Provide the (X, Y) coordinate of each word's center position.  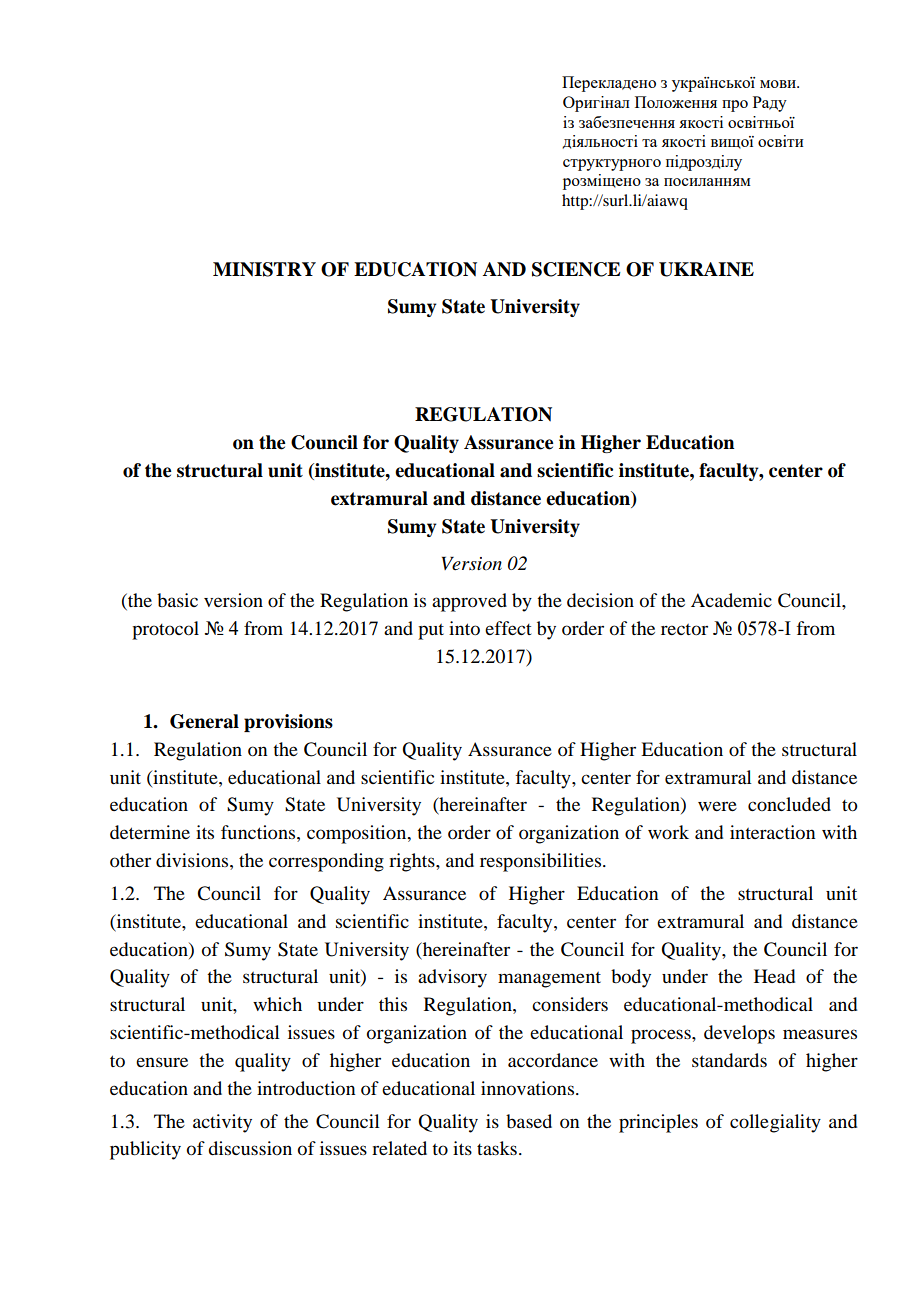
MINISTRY (264, 269)
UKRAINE (706, 269)
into (464, 628)
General (204, 721)
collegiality (775, 1123)
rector (684, 630)
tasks (497, 1148)
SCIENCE (576, 269)
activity (222, 1123)
